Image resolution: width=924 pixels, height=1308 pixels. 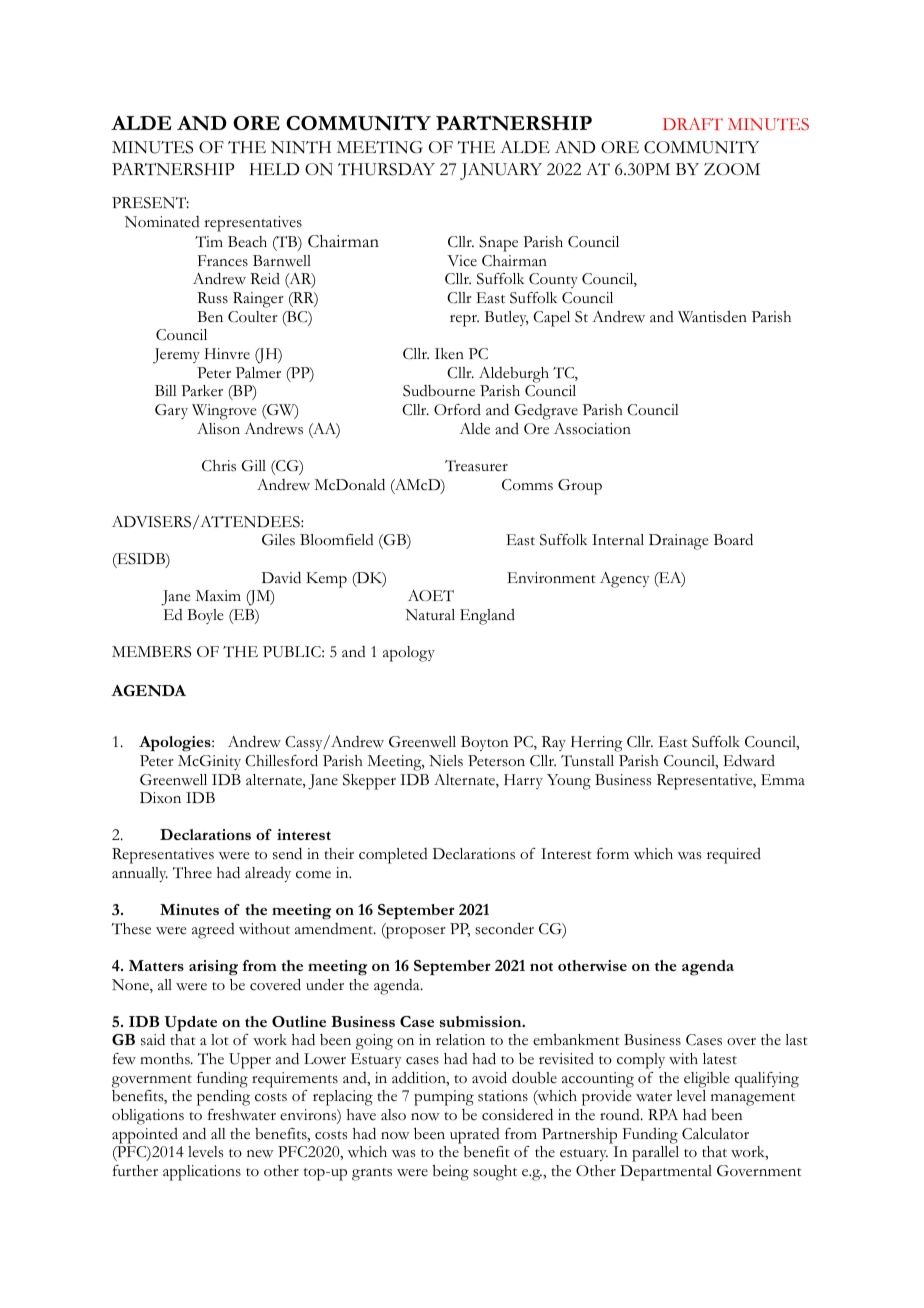 I want to click on ZOOM, so click(x=732, y=169).
